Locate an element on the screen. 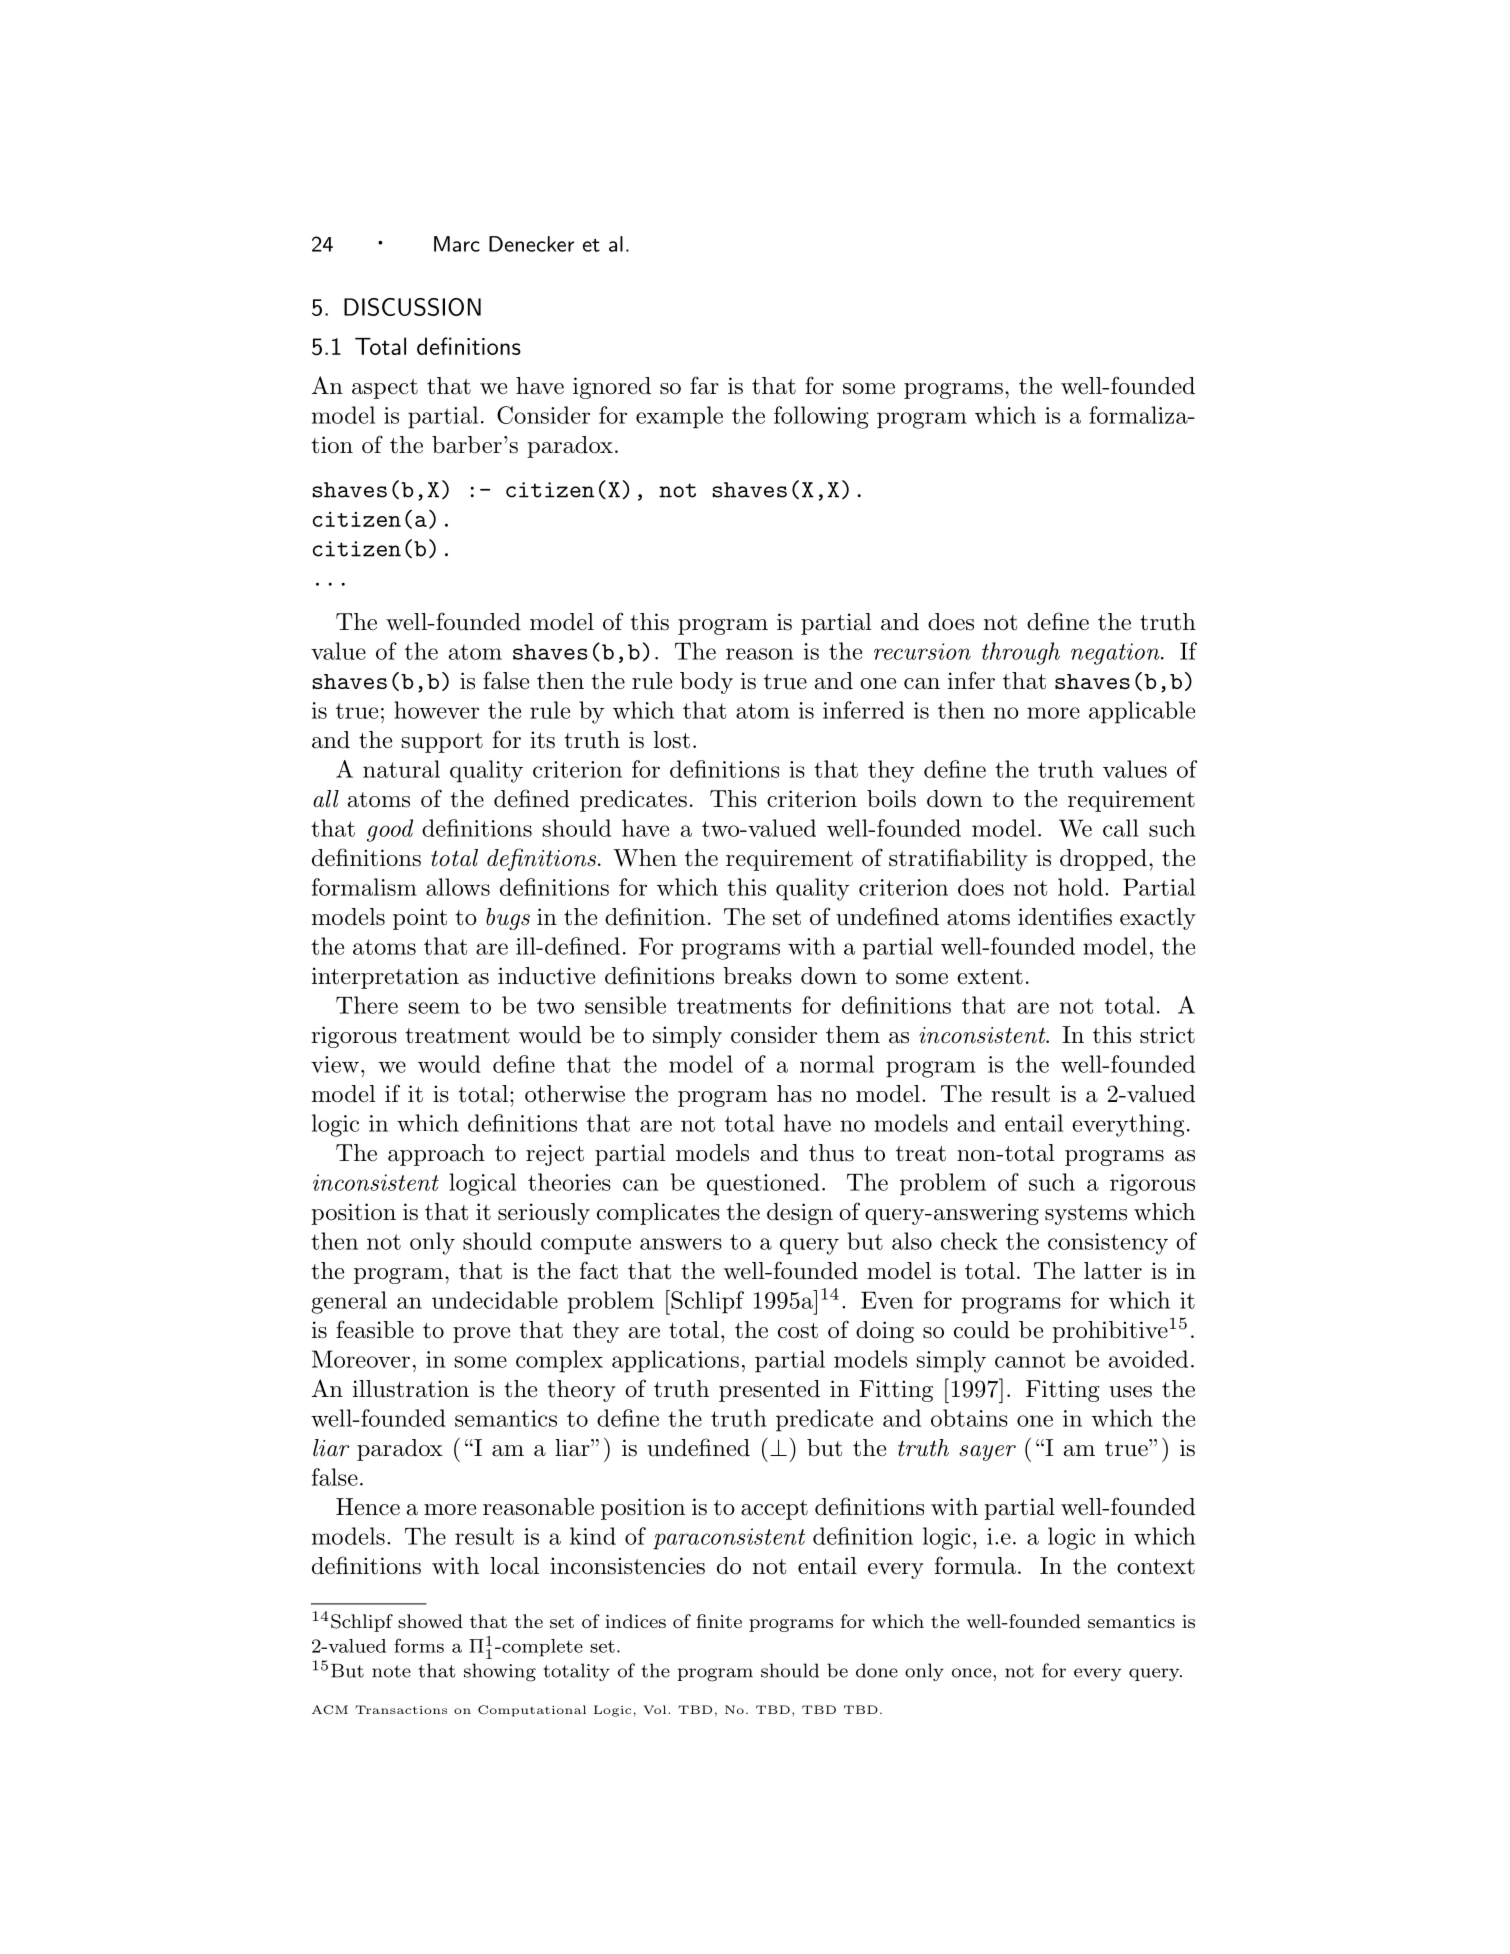 This screenshot has width=1510, height=1954. systems is located at coordinates (1086, 1215).
